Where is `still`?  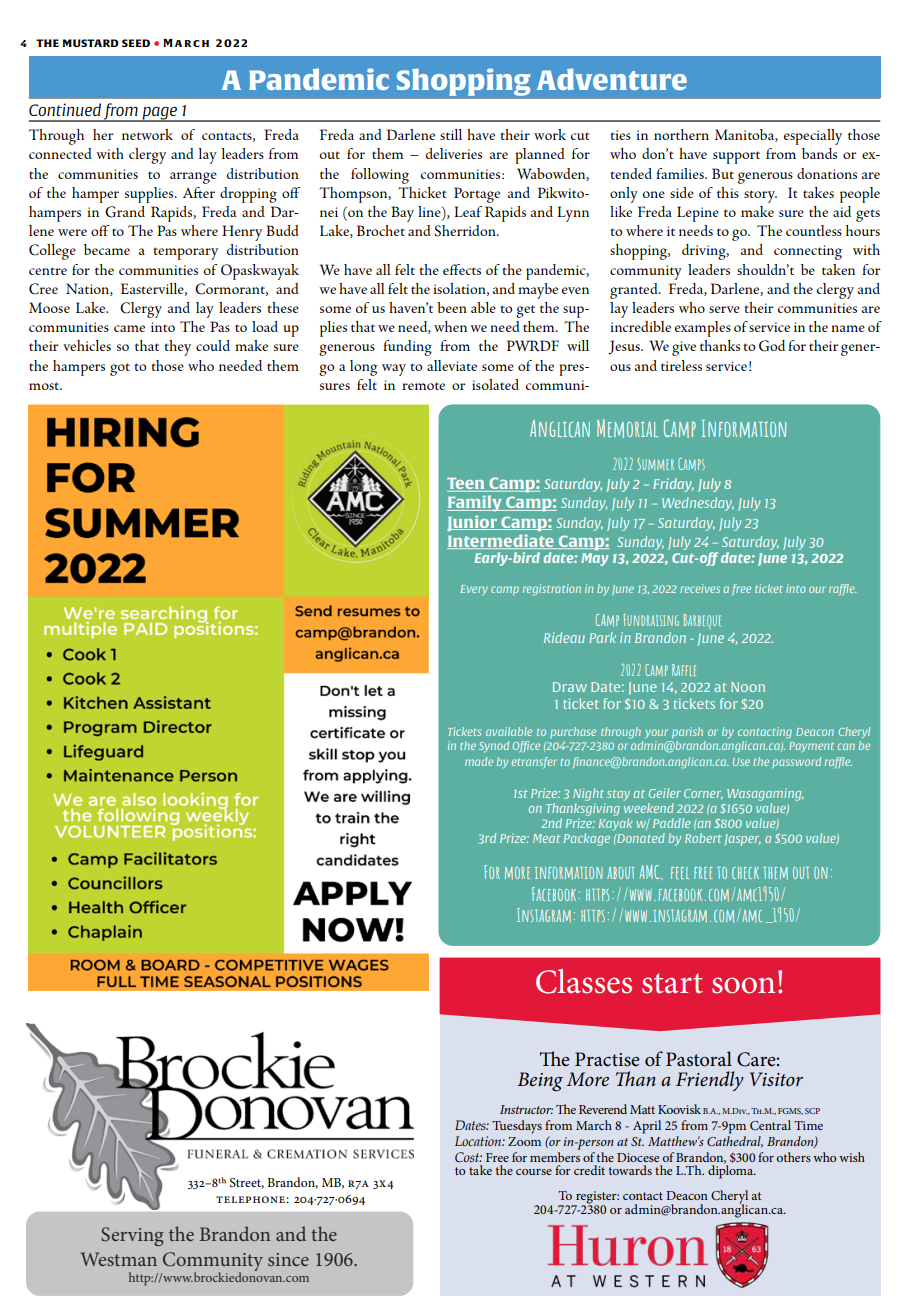 still is located at coordinates (451, 134).
